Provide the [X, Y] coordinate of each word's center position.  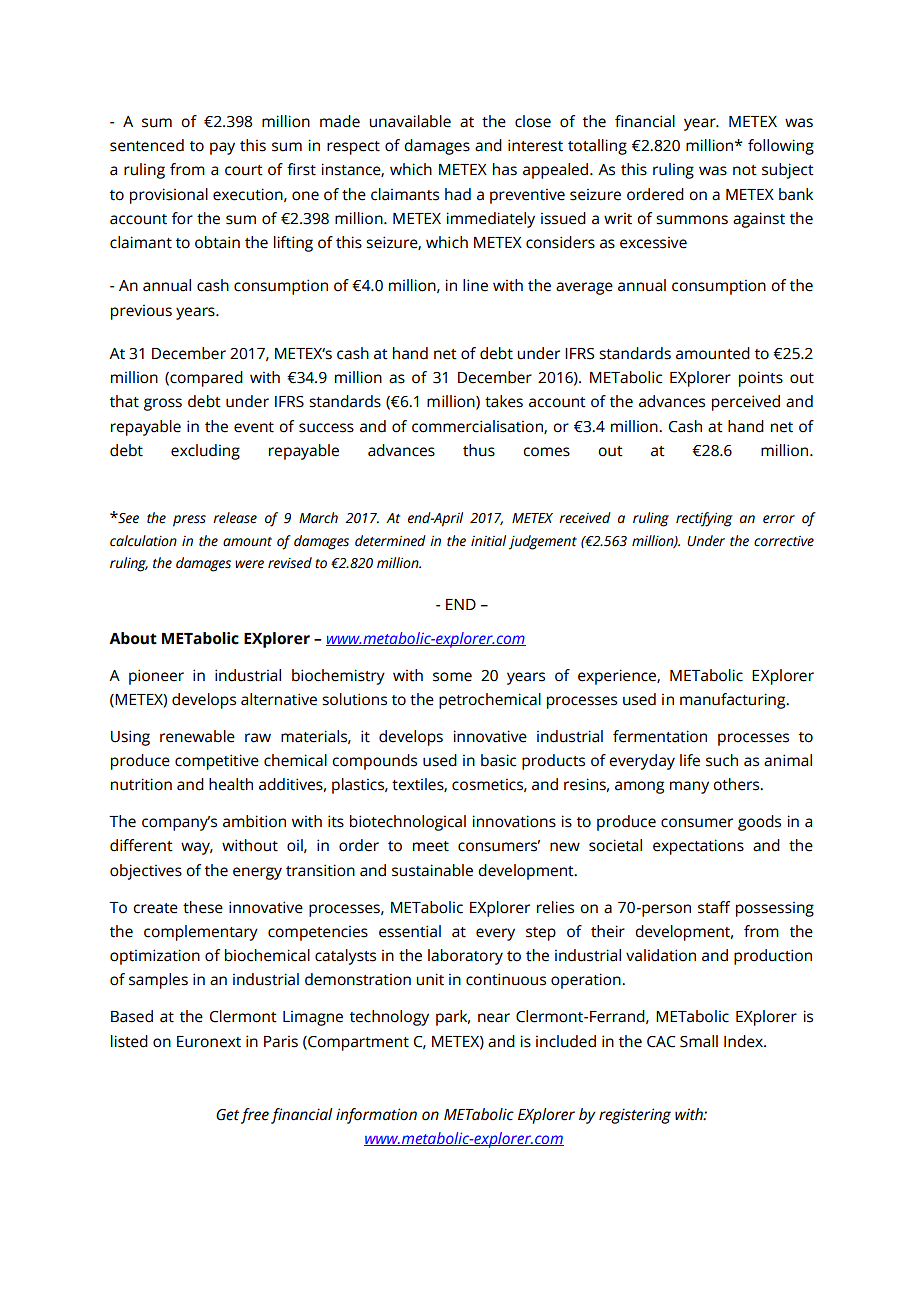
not [745, 170]
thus [479, 450]
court [244, 170]
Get [227, 1115]
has [505, 169]
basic [498, 760]
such [722, 760]
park [453, 1018]
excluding [205, 452]
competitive [217, 762]
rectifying [704, 519]
